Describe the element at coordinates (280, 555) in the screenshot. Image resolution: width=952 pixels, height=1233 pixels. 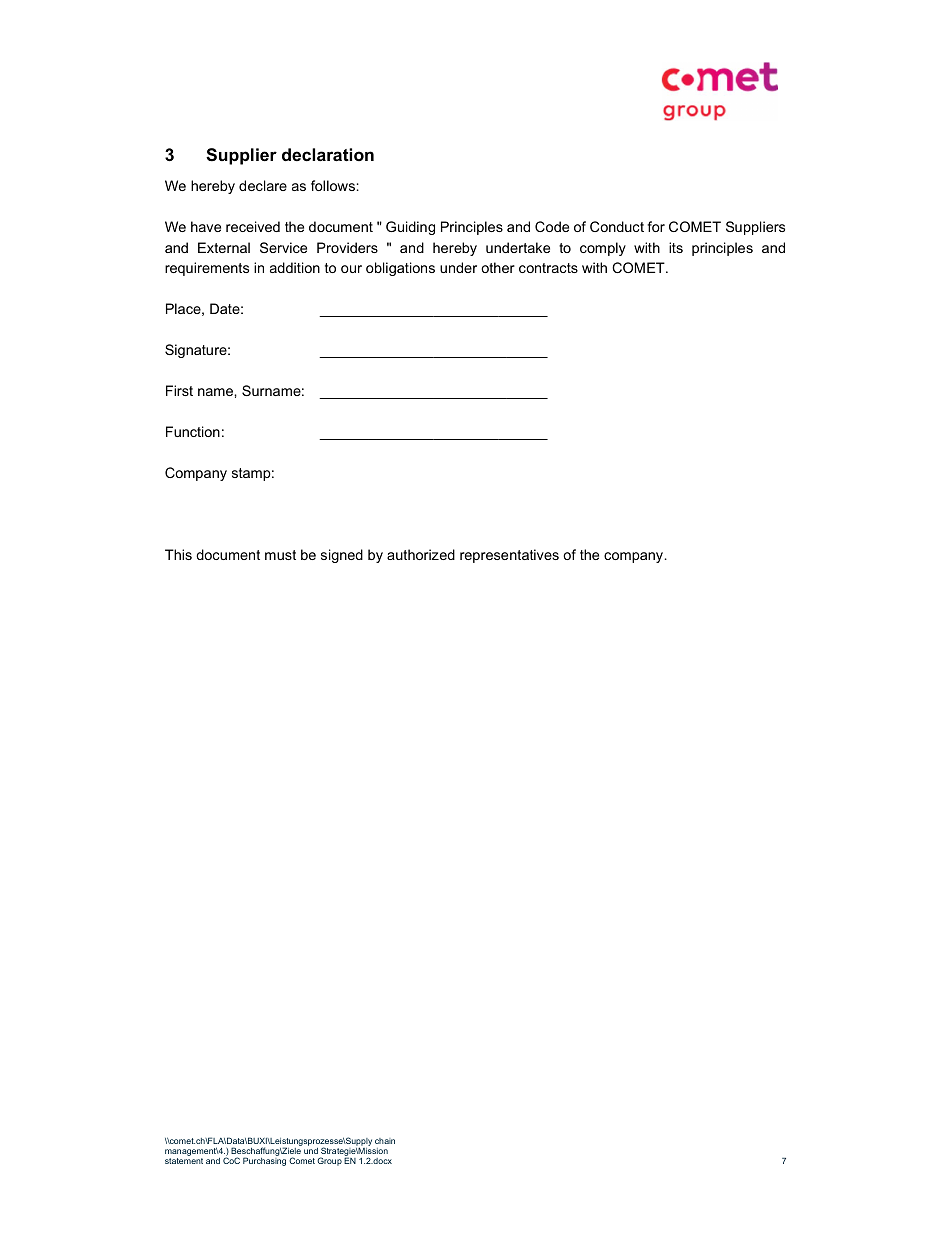
I see `must` at that location.
